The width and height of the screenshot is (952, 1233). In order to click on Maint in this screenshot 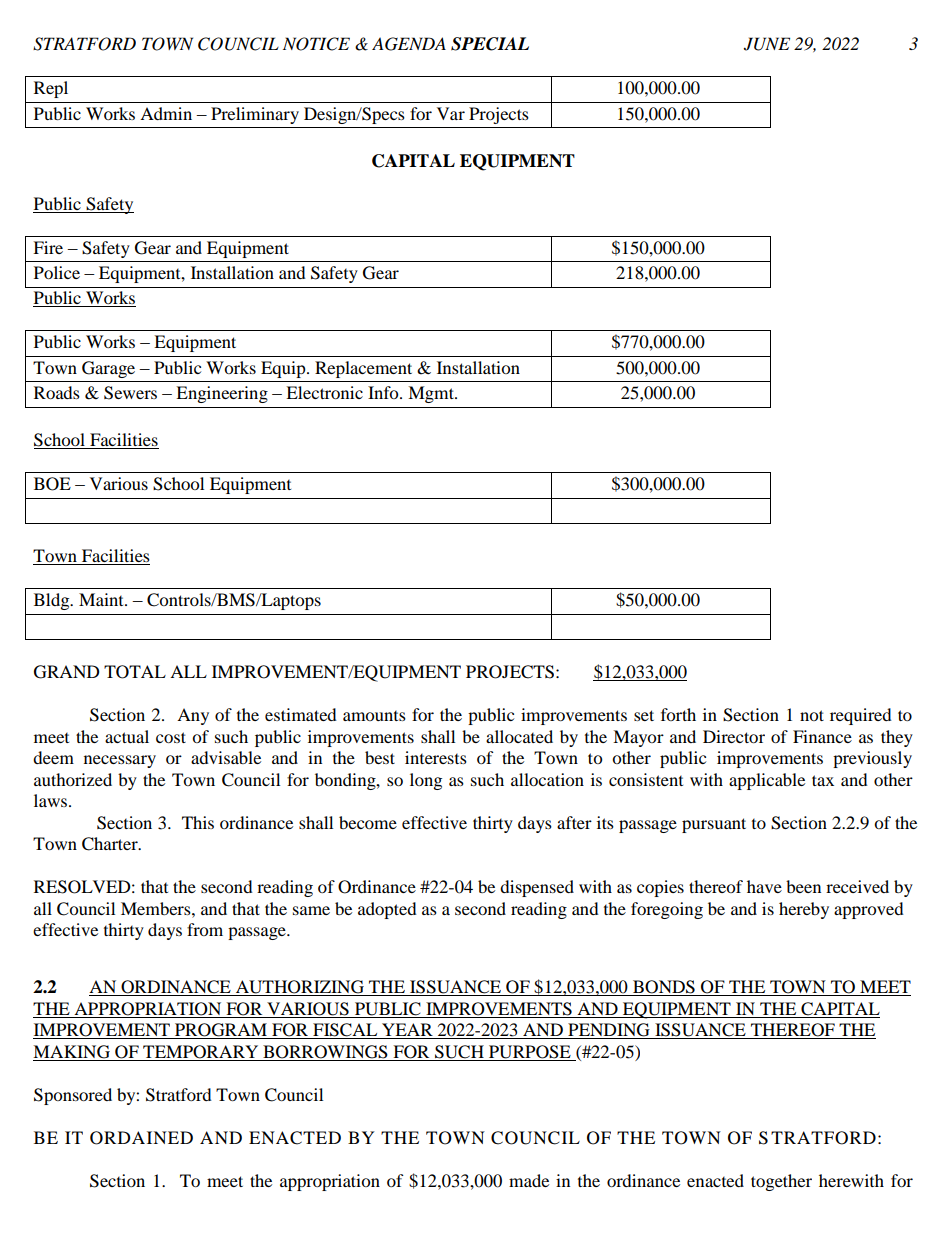, I will do `click(102, 599)`.
